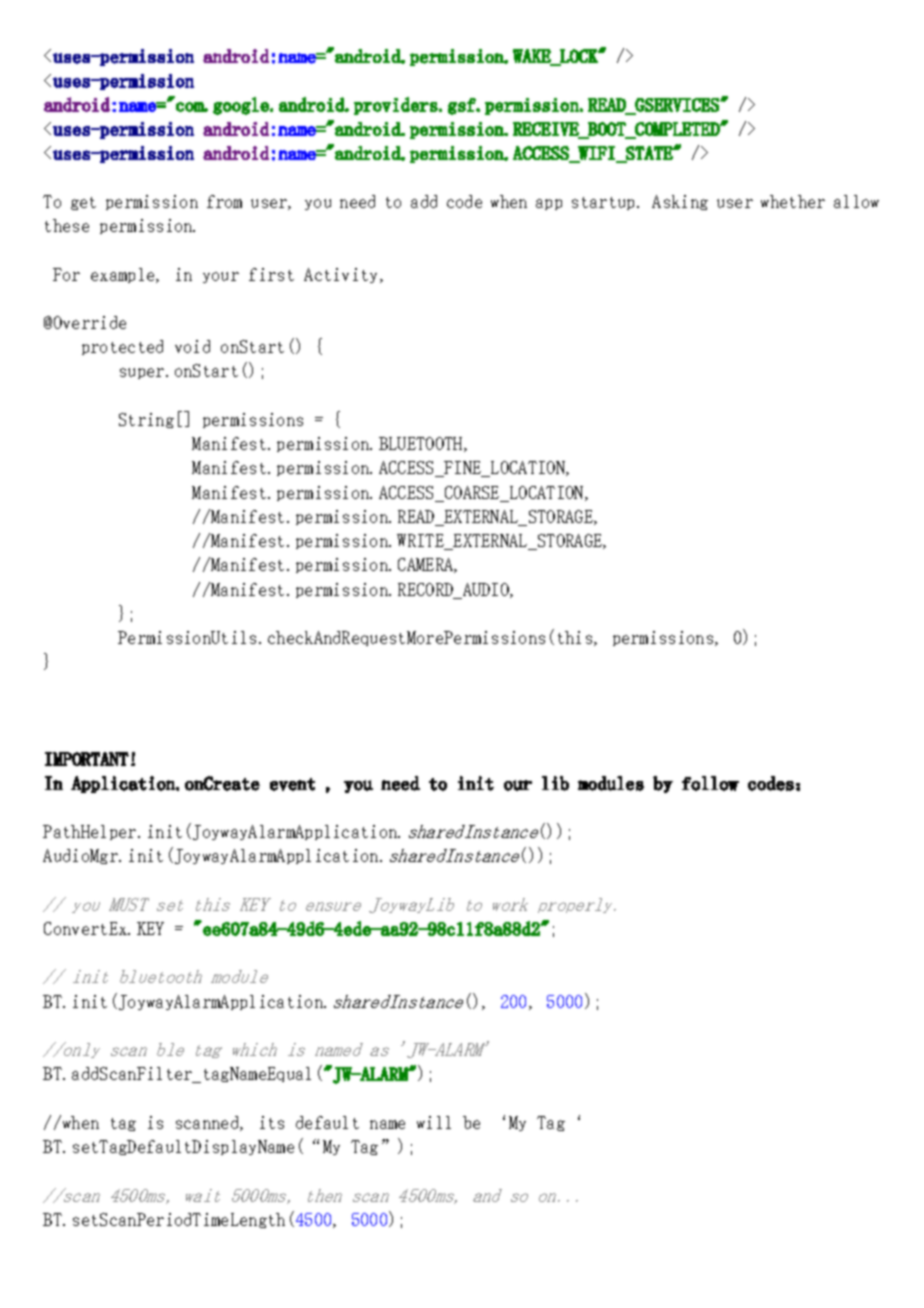 The height and width of the page is (1308, 924). Describe the element at coordinates (146, 420) in the page. I see `String` at that location.
